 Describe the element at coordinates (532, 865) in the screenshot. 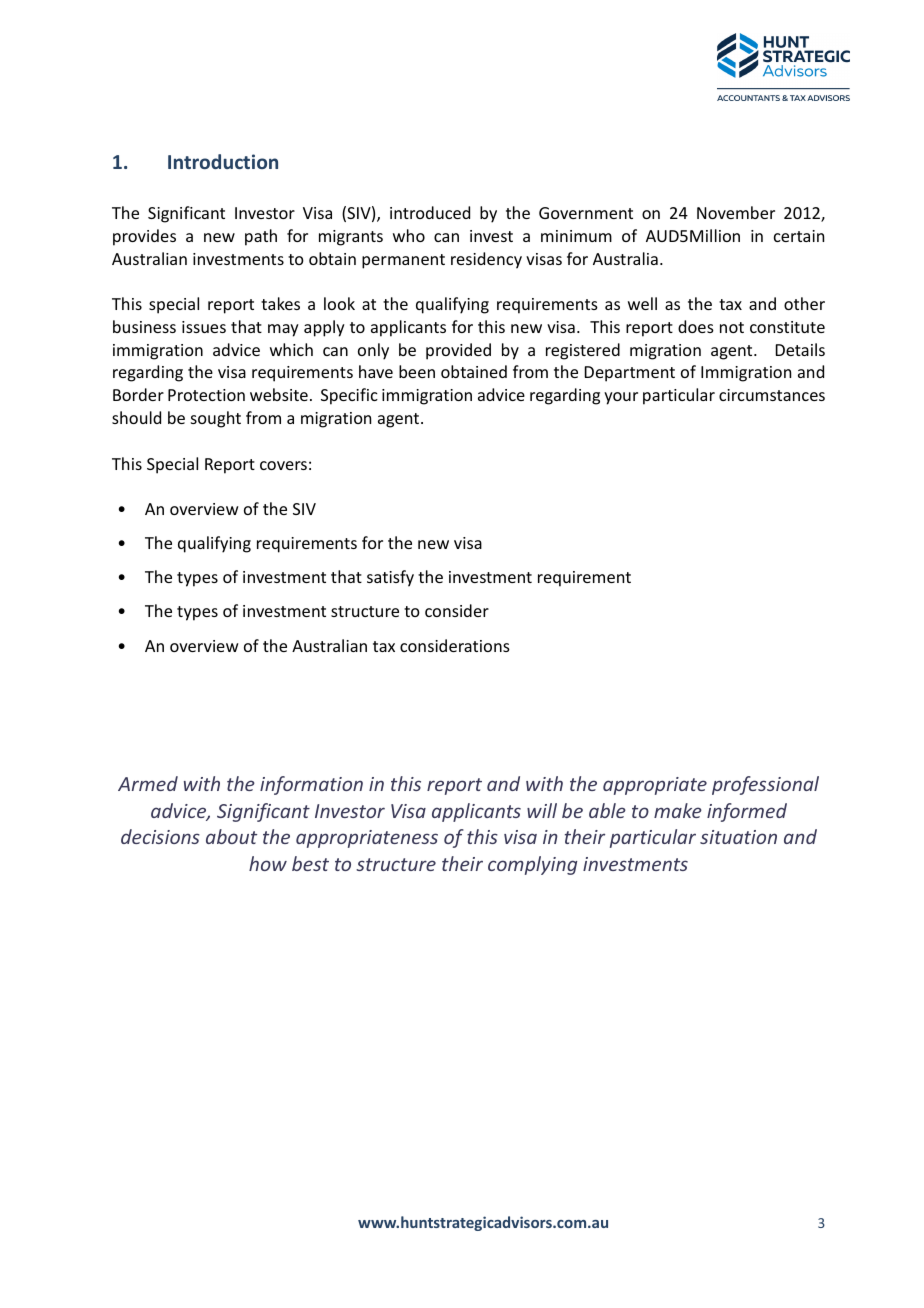

I see `complying` at that location.
